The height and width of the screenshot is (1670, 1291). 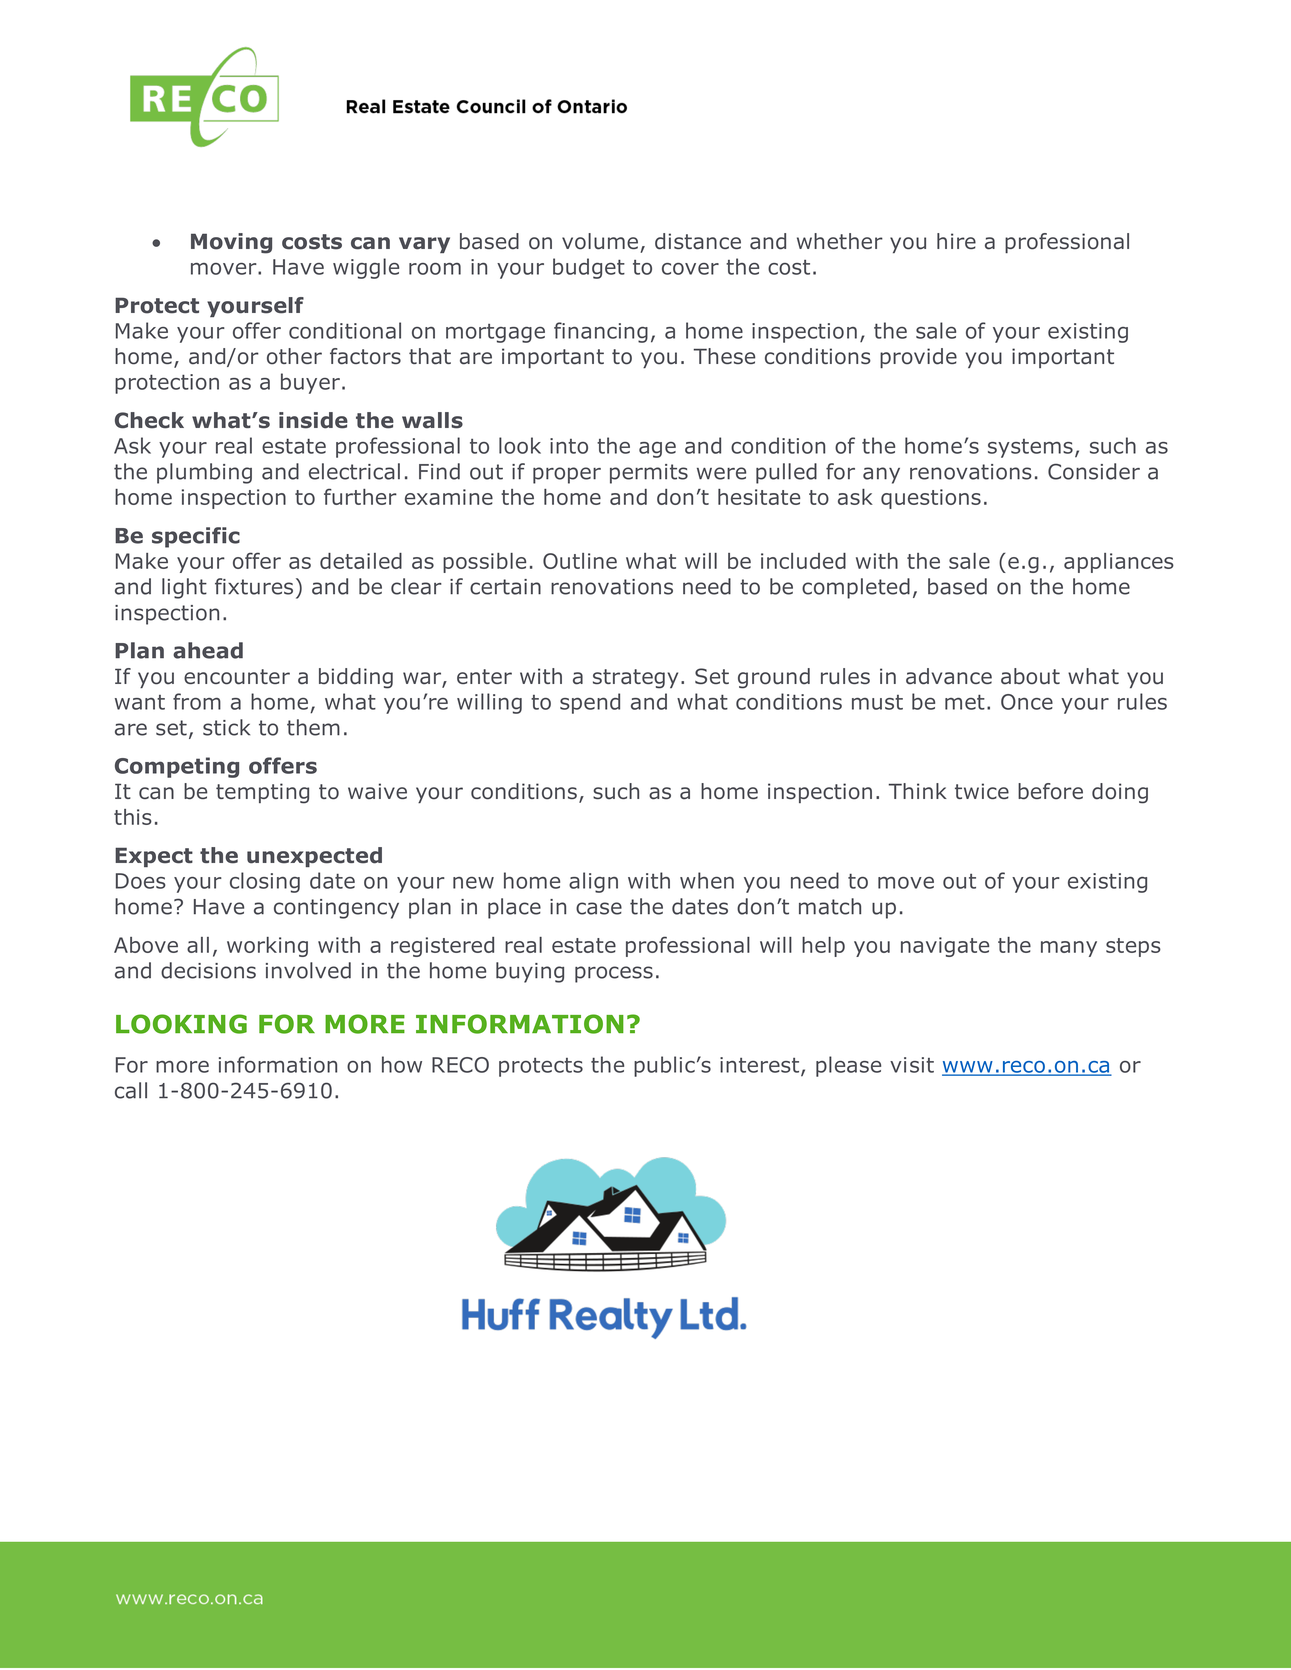 I want to click on budget, so click(x=589, y=268).
